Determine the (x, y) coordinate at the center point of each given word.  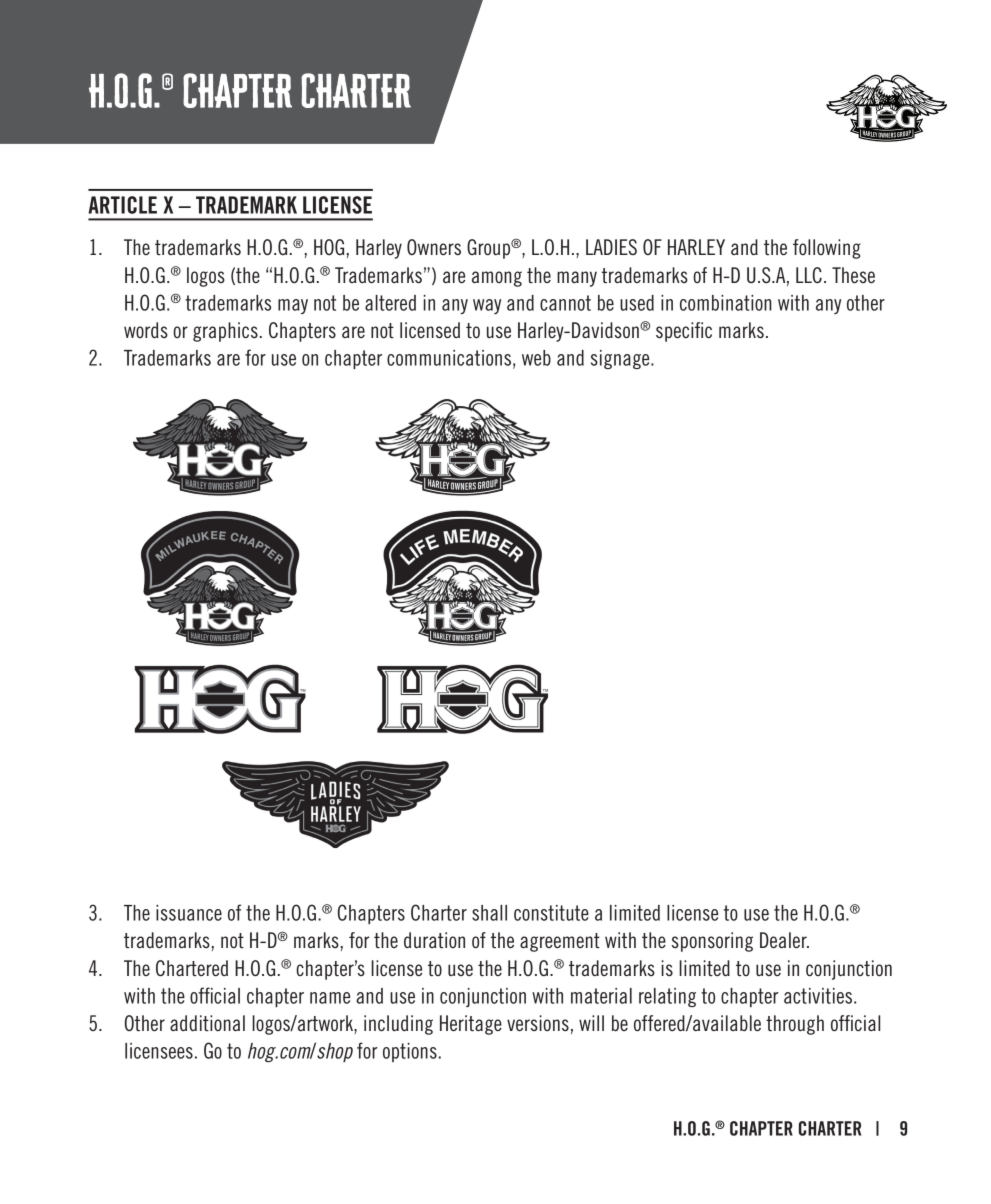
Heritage (471, 1025)
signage (621, 359)
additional (207, 1023)
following (827, 249)
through (795, 1025)
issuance (189, 913)
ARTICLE (122, 205)
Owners (434, 247)
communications (449, 358)
